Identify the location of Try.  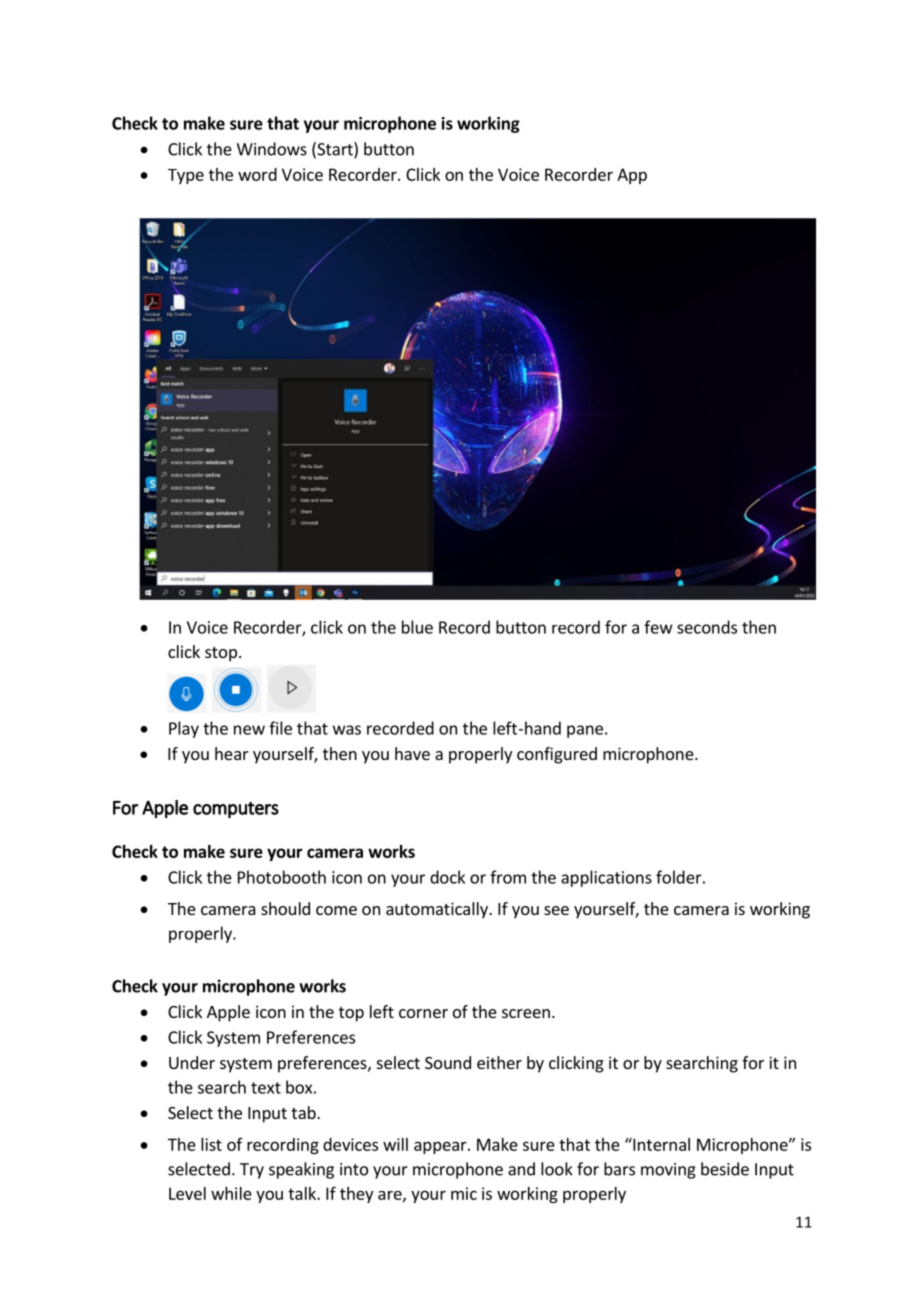
(252, 1171).
